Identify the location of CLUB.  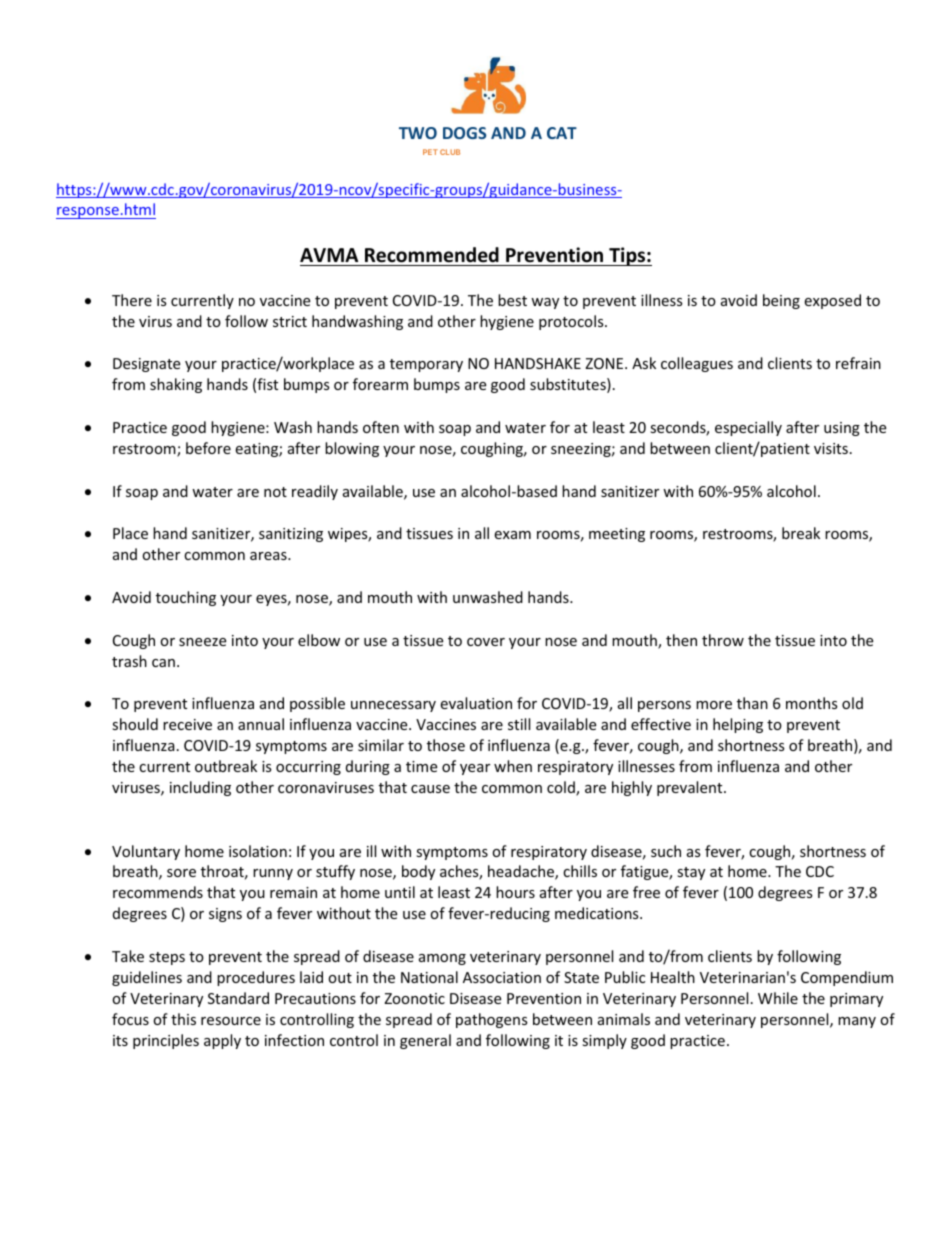
(450, 152).
